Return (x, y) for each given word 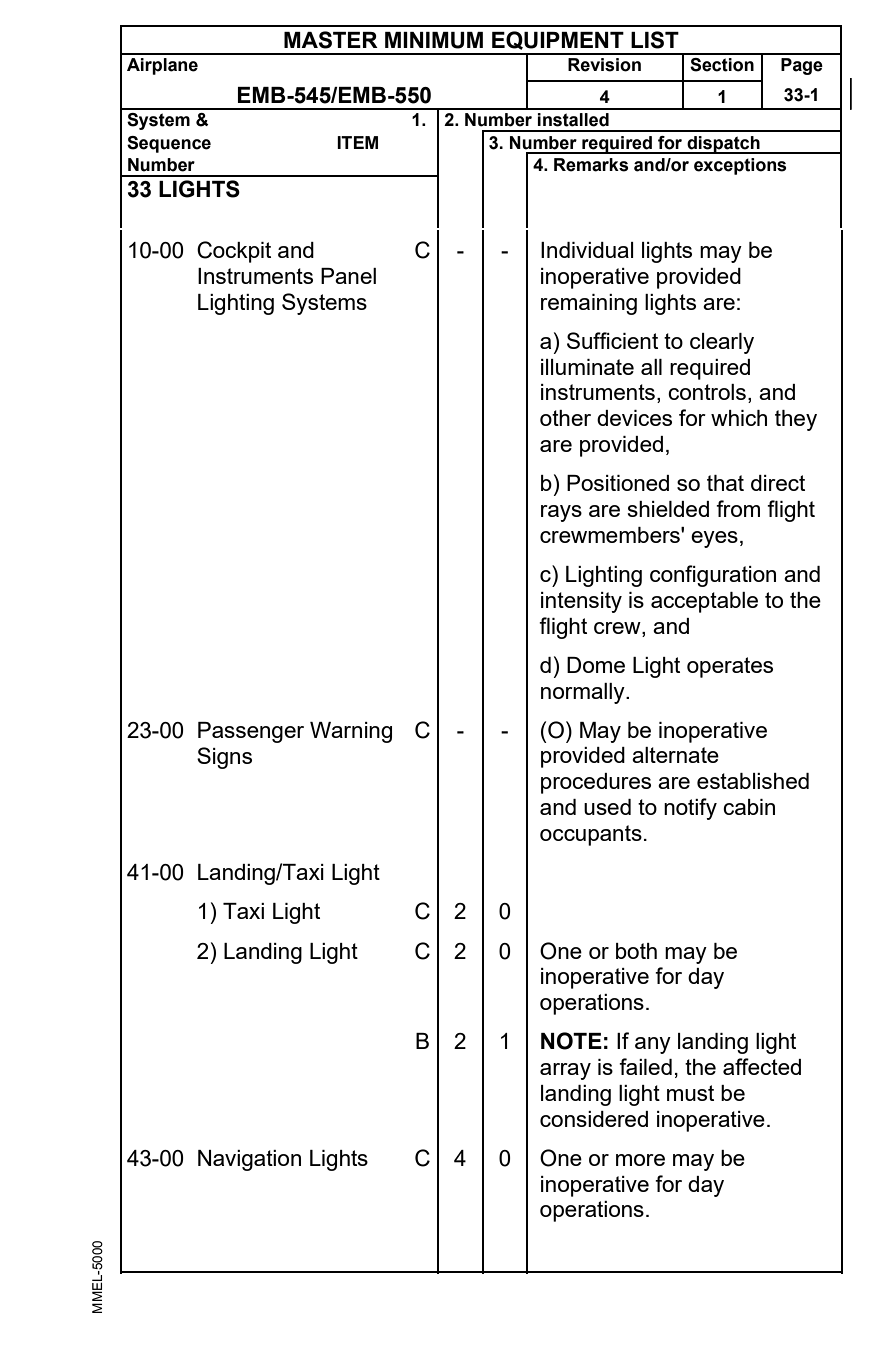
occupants (591, 835)
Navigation (249, 1160)
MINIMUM (434, 40)
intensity (581, 602)
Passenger (251, 732)
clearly (722, 343)
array (565, 1071)
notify (690, 809)
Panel (348, 276)
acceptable (704, 602)
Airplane (162, 66)
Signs (224, 758)
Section (722, 65)
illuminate (587, 367)
